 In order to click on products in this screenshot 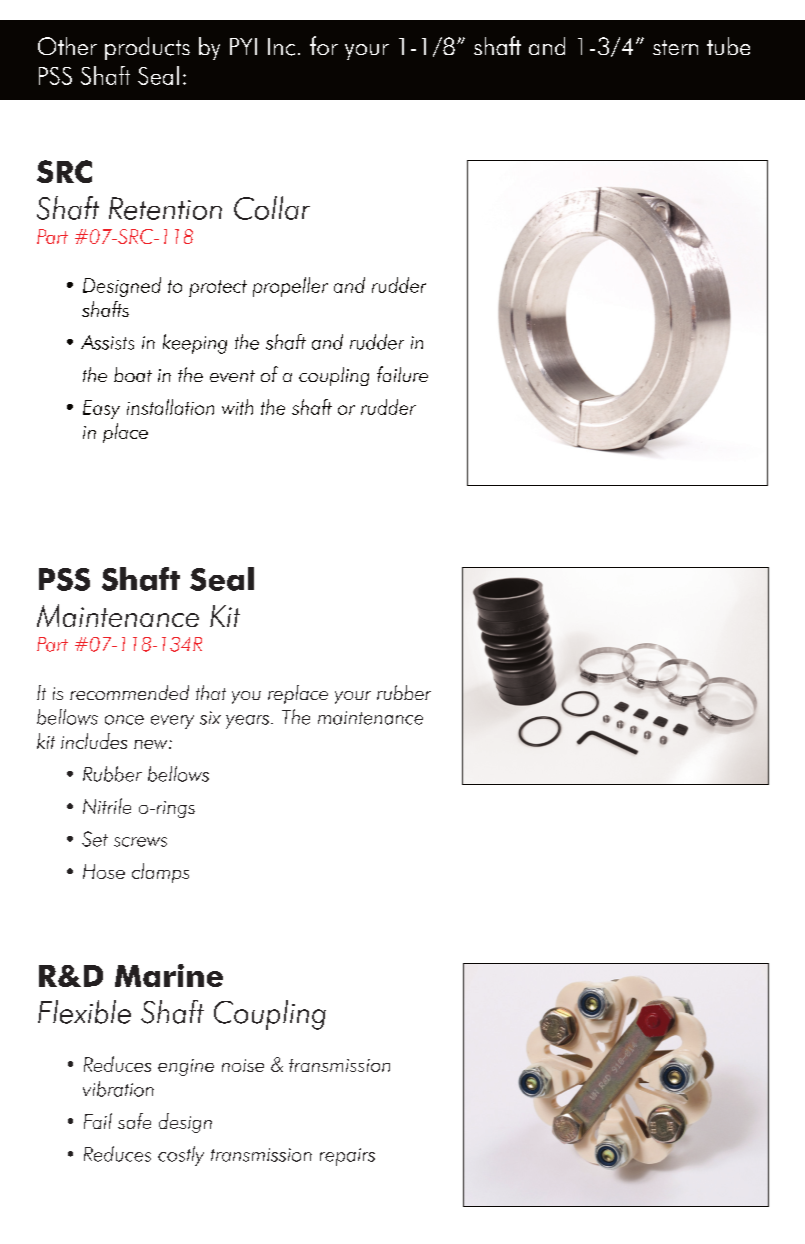, I will do `click(147, 48)`.
